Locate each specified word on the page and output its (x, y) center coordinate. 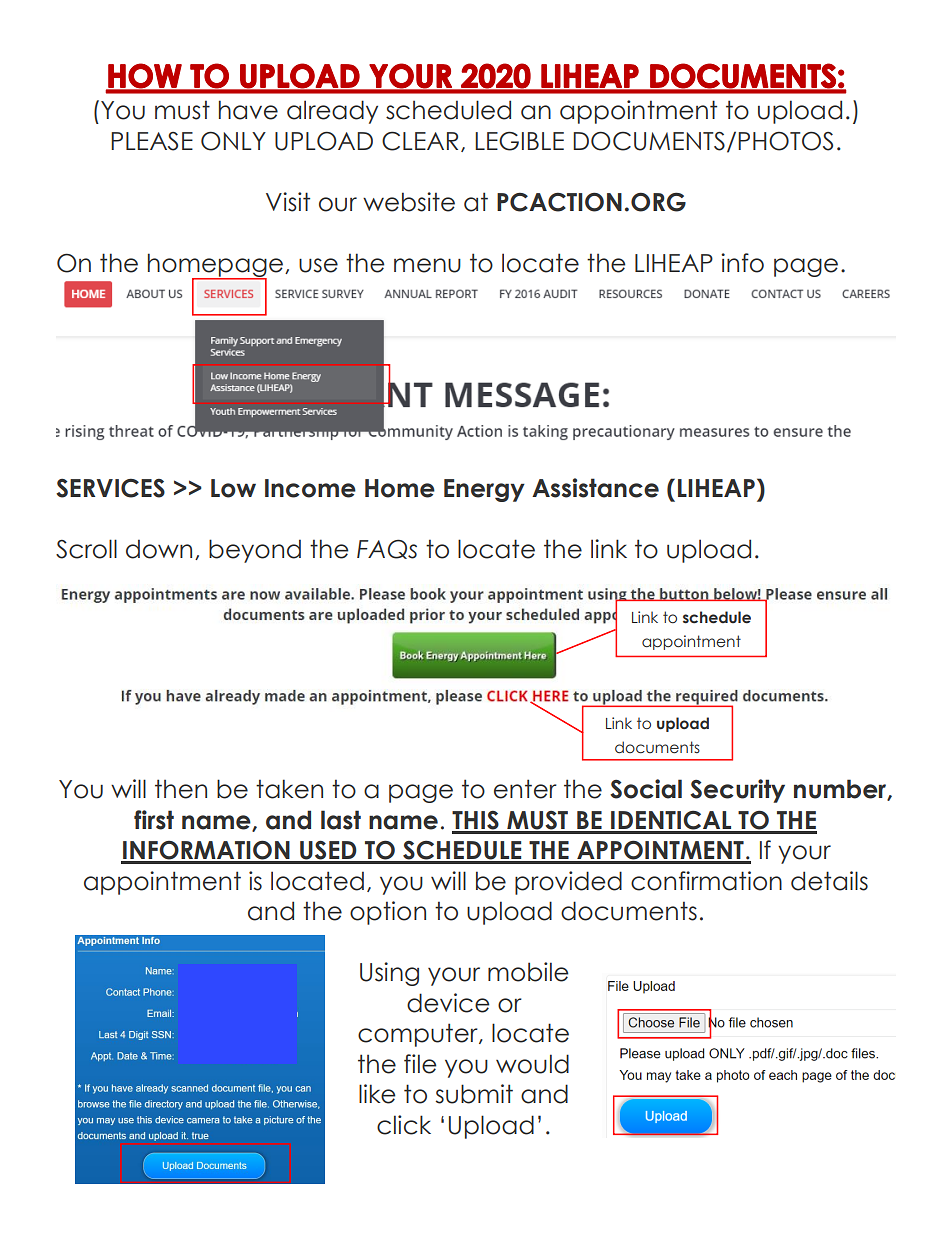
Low (233, 488)
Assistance (595, 488)
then (181, 789)
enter (525, 789)
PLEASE (152, 141)
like (377, 1094)
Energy (484, 490)
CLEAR (420, 141)
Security (737, 791)
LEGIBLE (519, 141)
